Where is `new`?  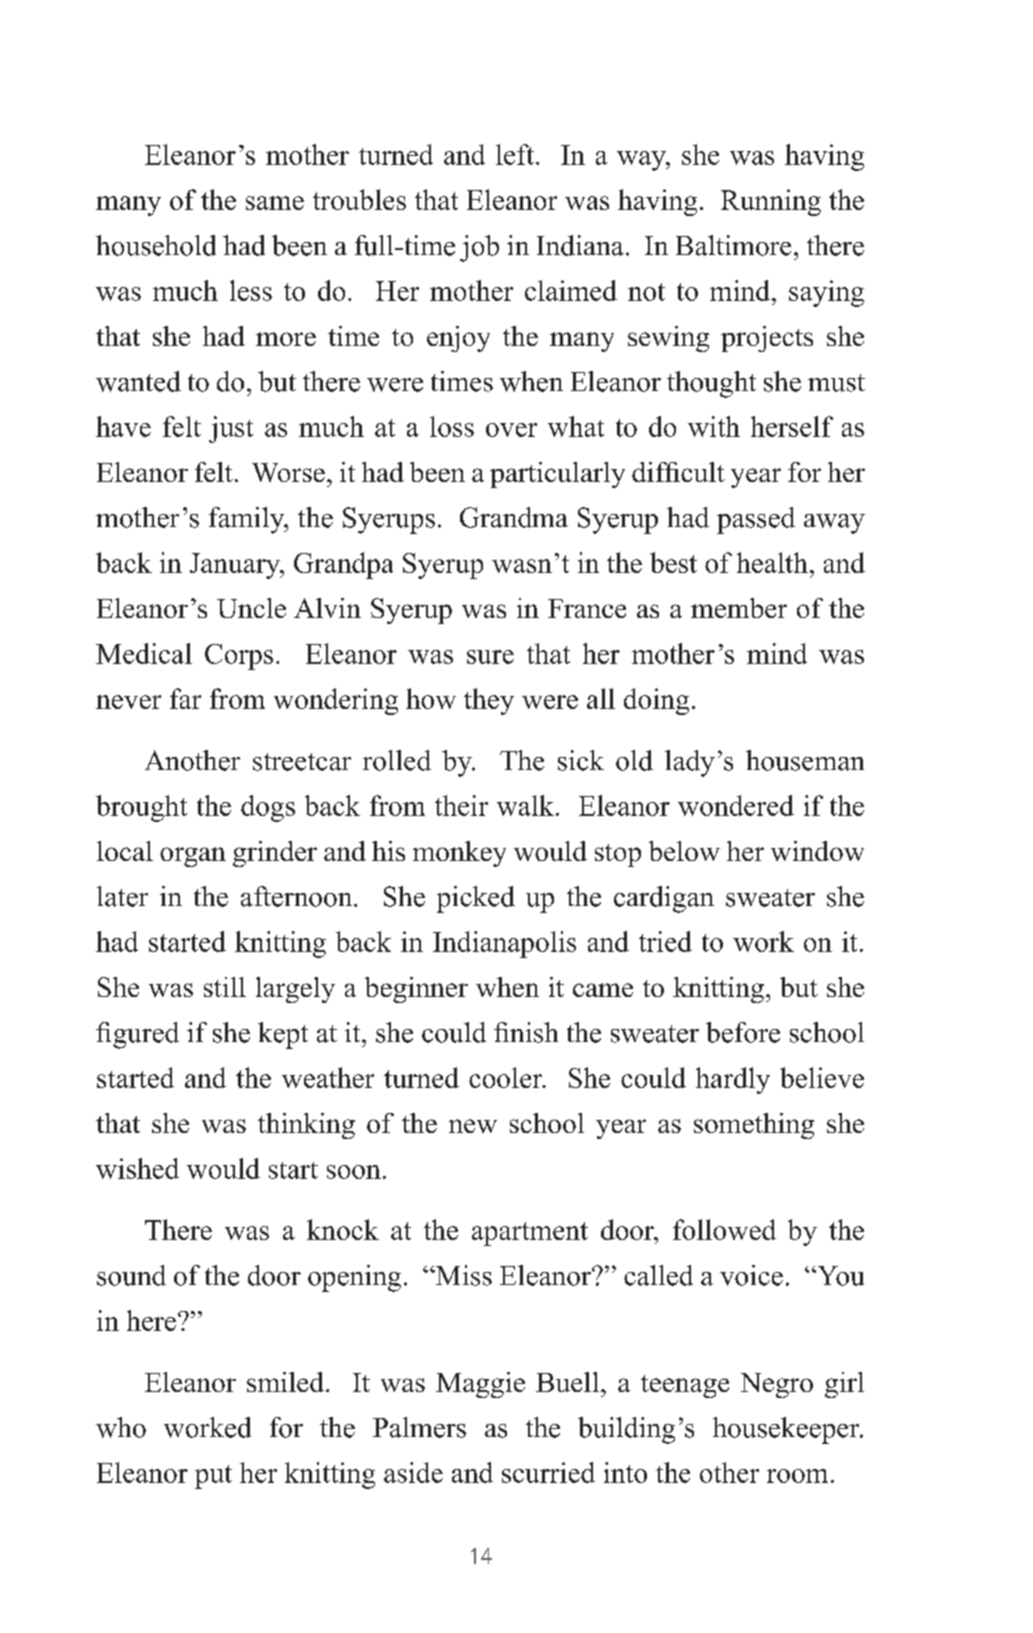
new is located at coordinates (473, 1126).
